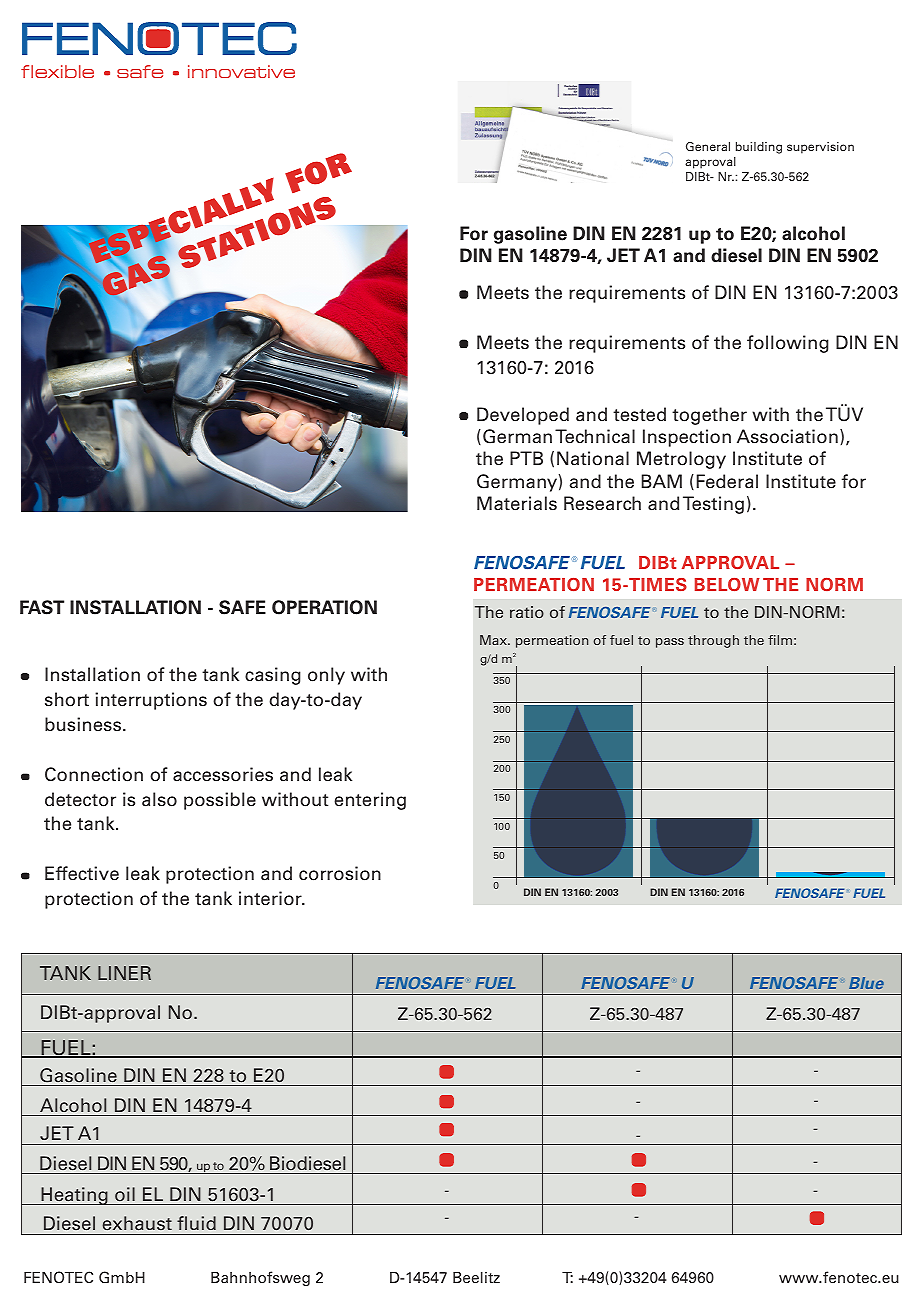  I want to click on LINER, so click(124, 973).
